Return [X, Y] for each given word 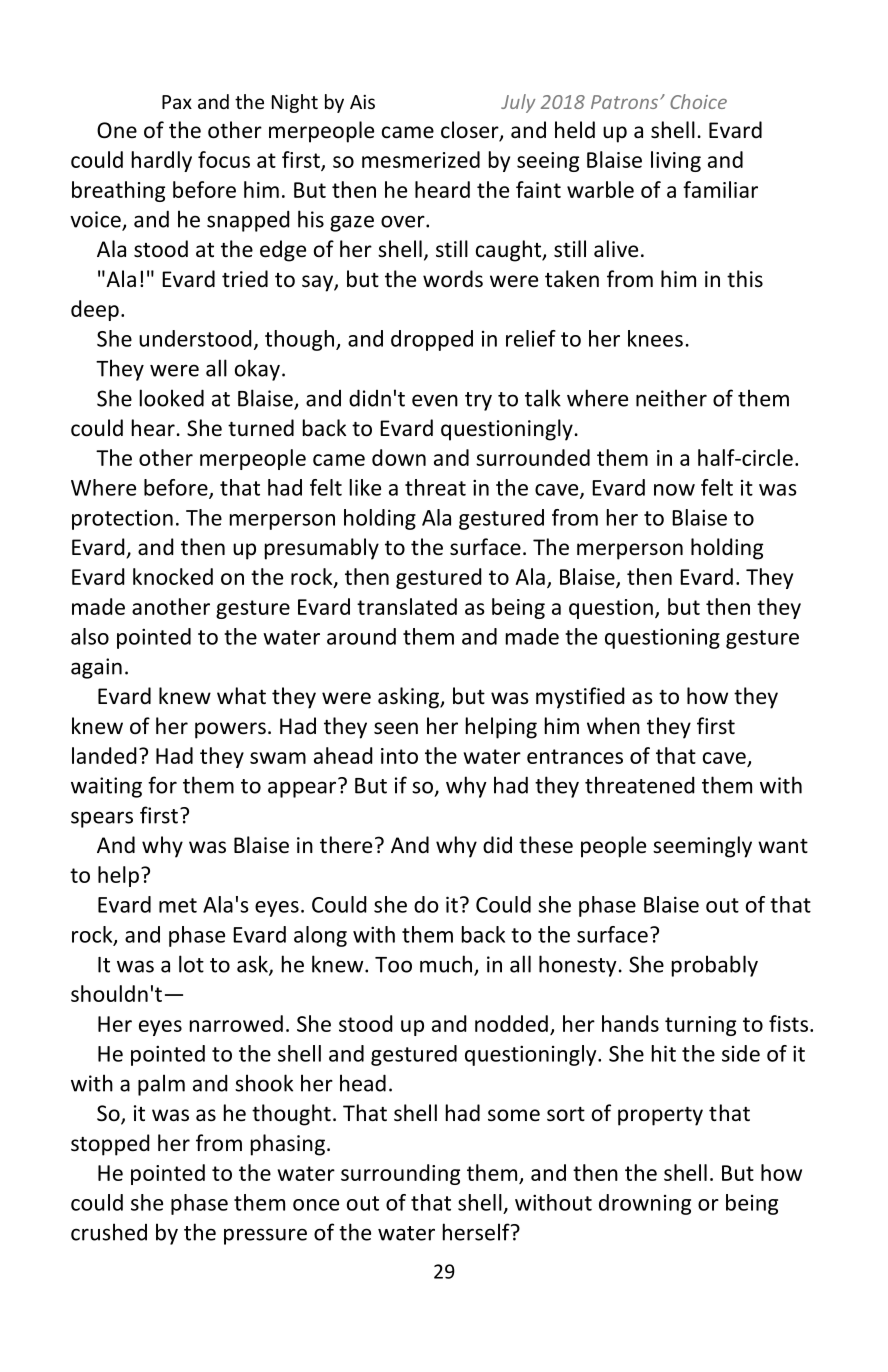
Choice [698, 101]
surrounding [400, 1174]
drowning [645, 1204]
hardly [162, 161]
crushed [109, 1232]
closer [471, 131]
